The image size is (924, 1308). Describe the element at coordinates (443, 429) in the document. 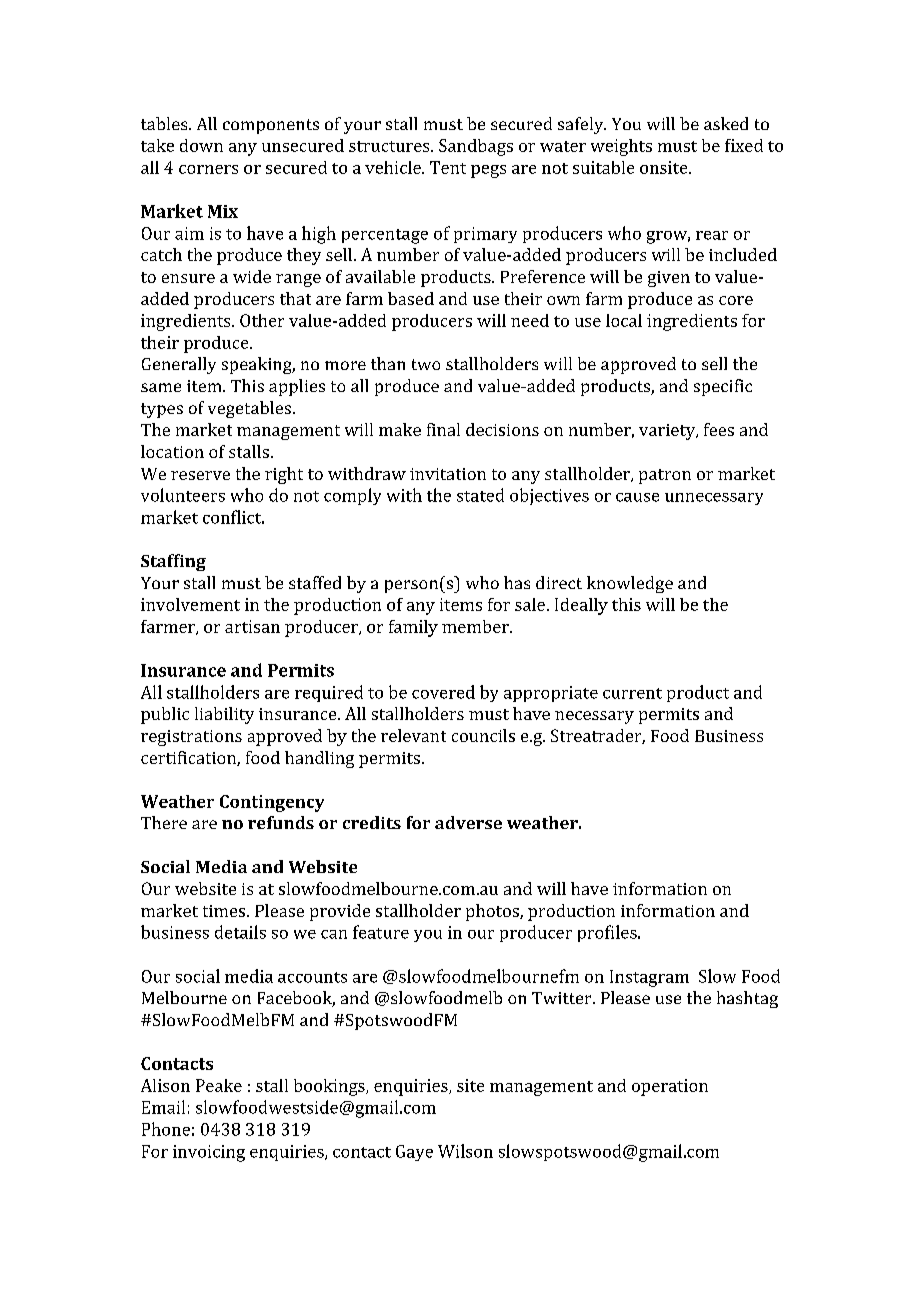

I see `final` at that location.
